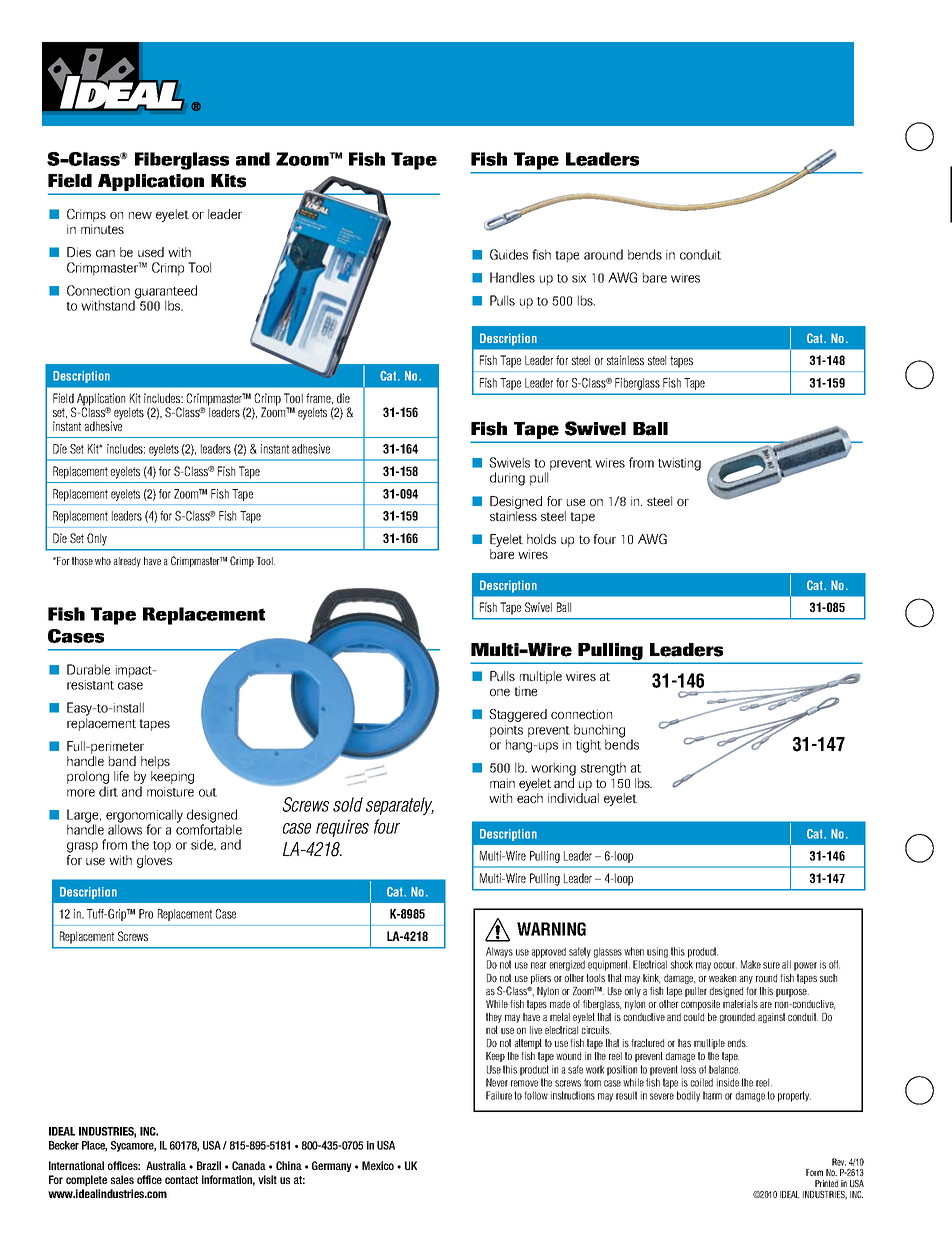  I want to click on harm, so click(712, 1095).
